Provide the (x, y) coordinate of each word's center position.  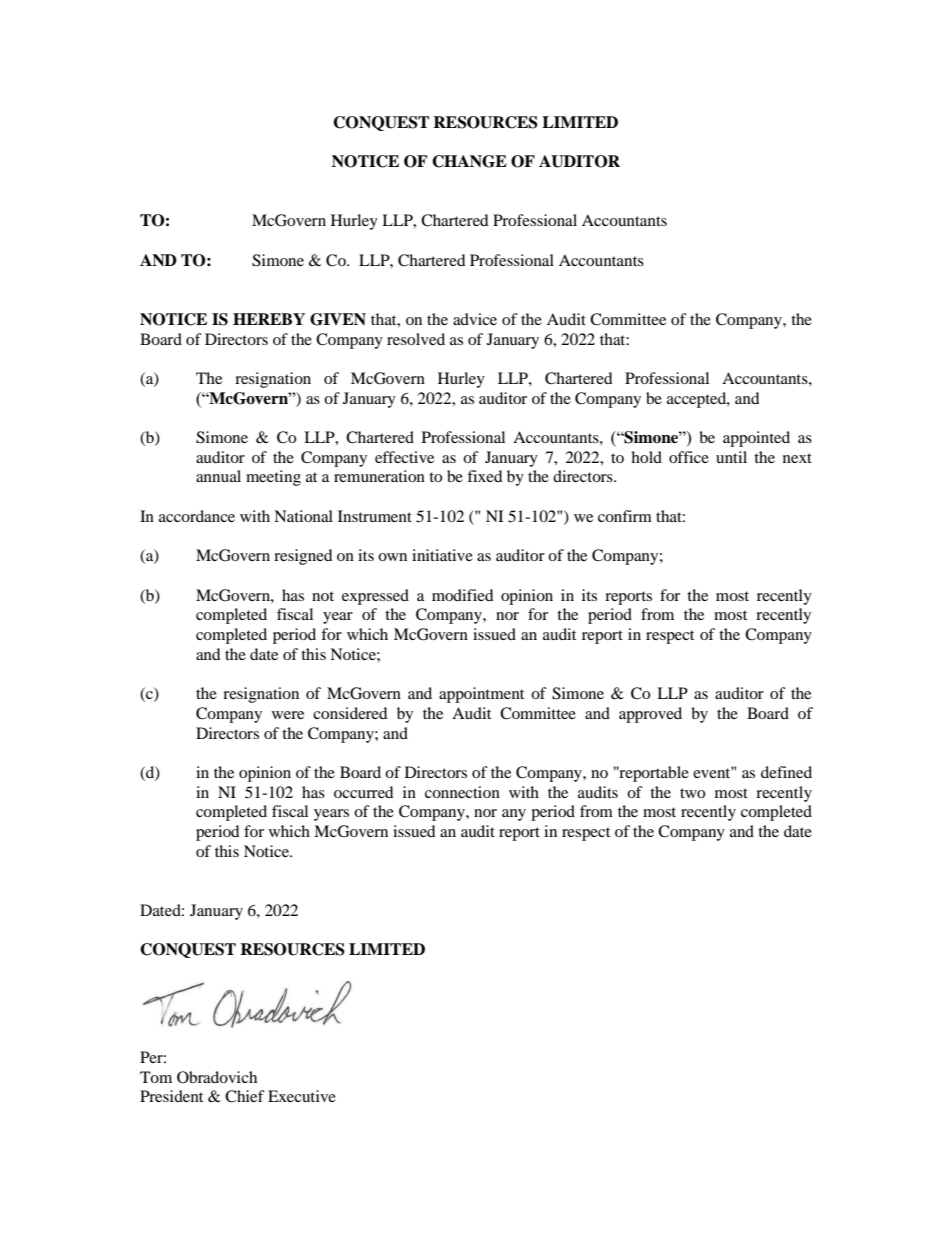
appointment (481, 695)
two (692, 793)
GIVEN (338, 319)
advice (475, 319)
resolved (416, 339)
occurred (364, 792)
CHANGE (469, 161)
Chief (245, 1096)
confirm (625, 516)
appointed (756, 439)
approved (650, 715)
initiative (442, 555)
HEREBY (269, 319)
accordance (197, 516)
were (288, 715)
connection (462, 792)
